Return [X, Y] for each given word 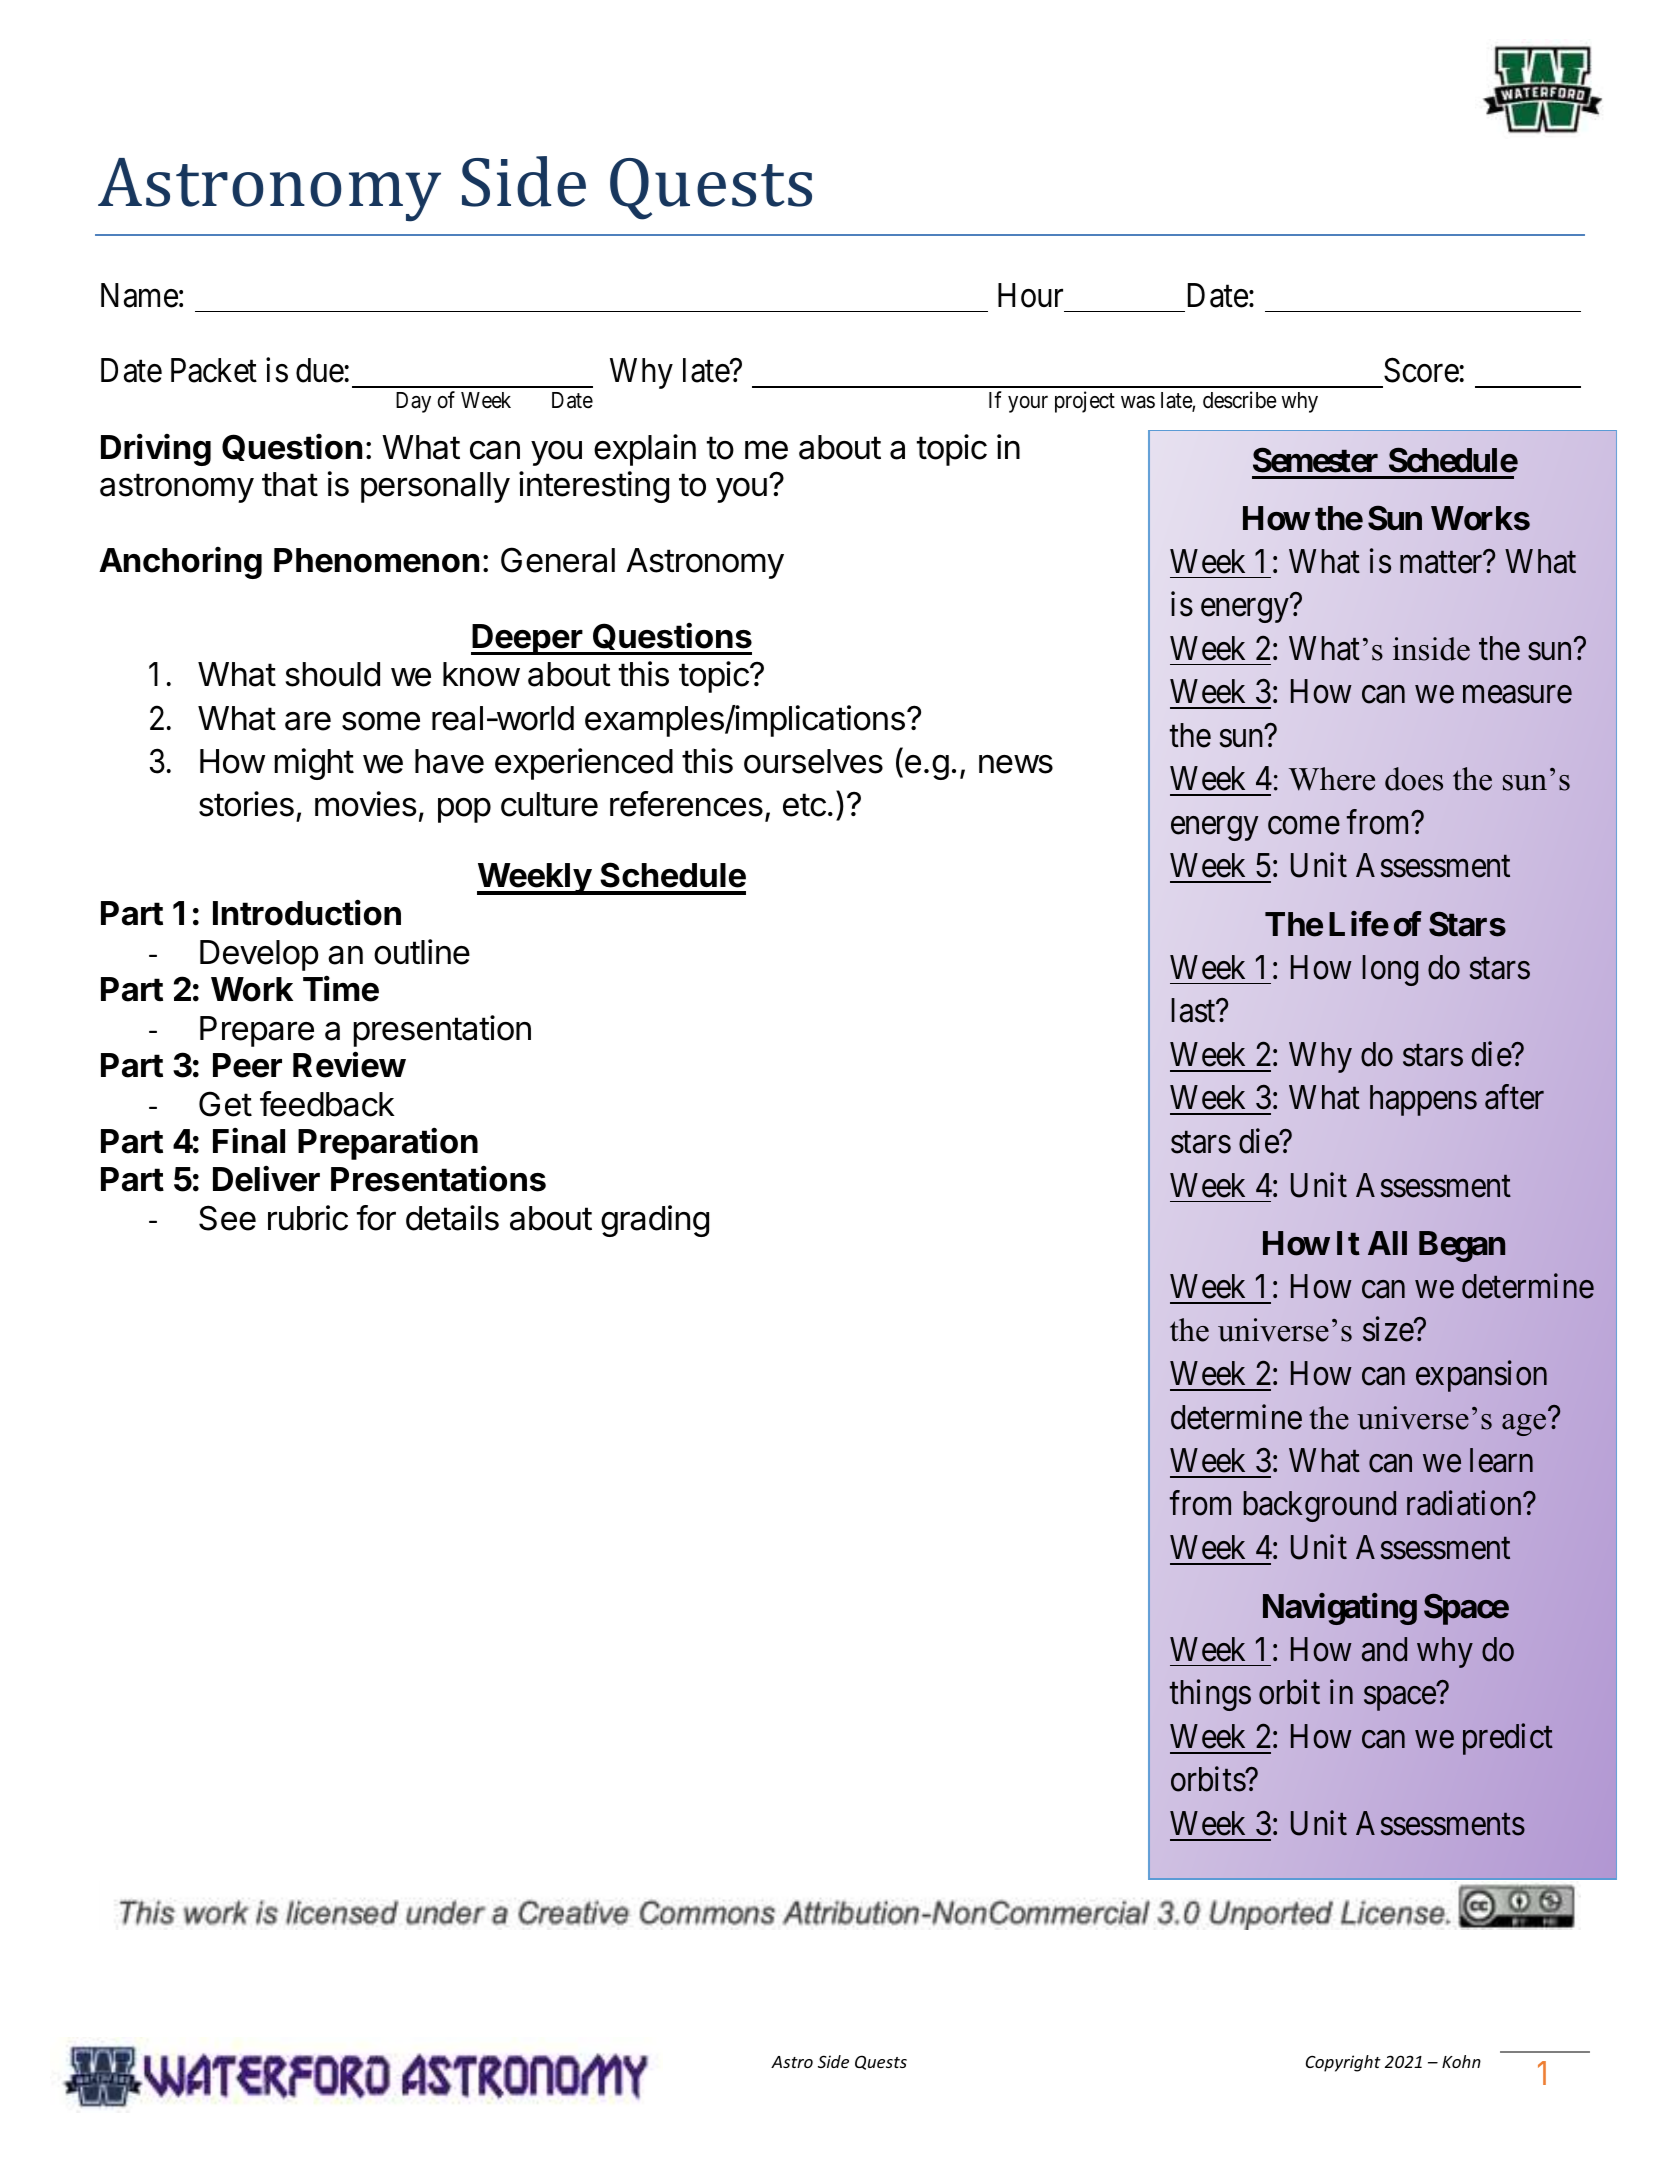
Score [1421, 370]
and [1384, 1649]
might [314, 764]
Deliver [266, 1179]
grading [655, 1221]
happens [1423, 1100]
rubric [308, 1218]
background [1320, 1506]
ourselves [813, 761]
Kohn [1461, 2061]
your [1028, 404]
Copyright [1343, 2063]
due [320, 370]
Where [1332, 779]
